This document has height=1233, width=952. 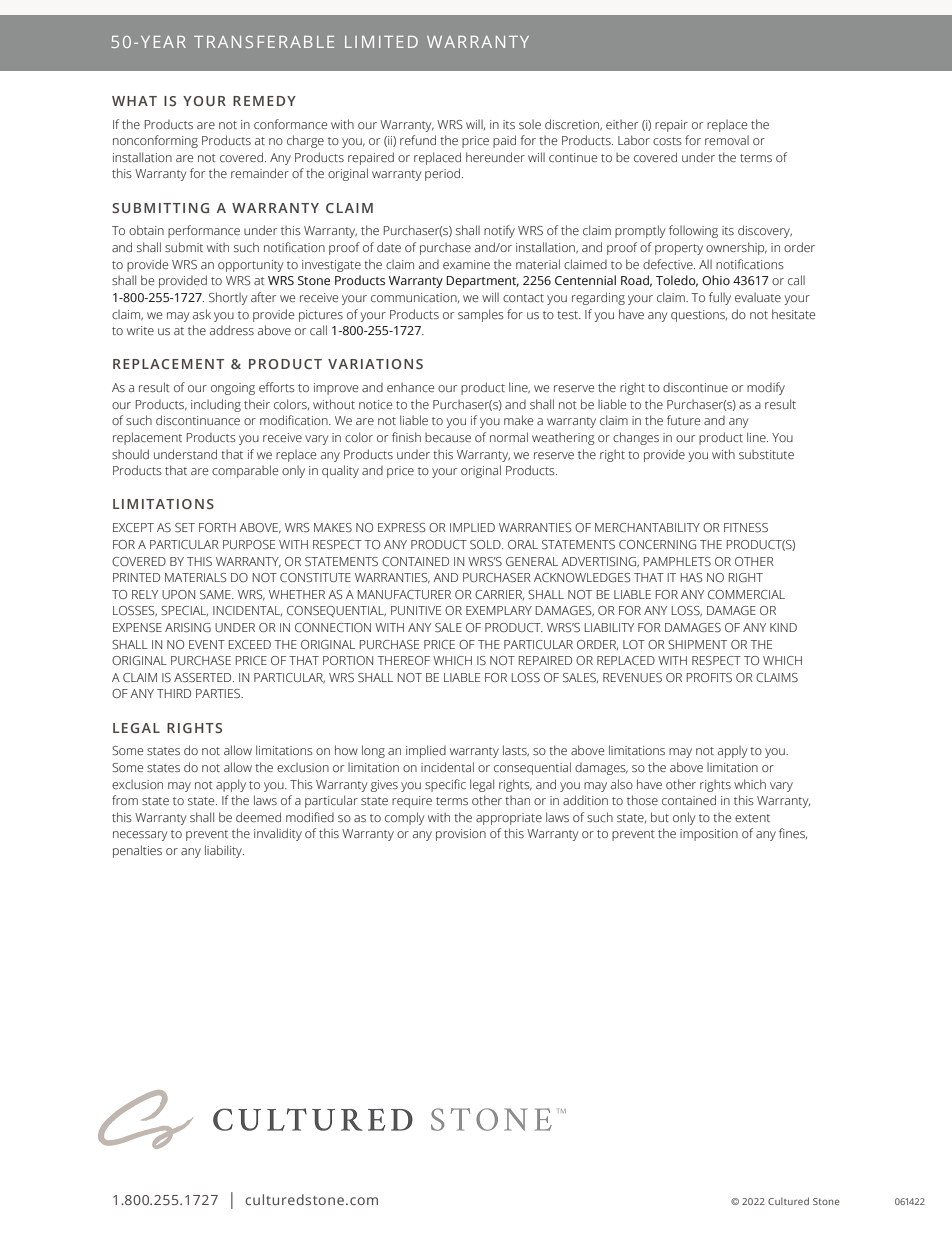 I want to click on nonconforming, so click(x=155, y=141).
